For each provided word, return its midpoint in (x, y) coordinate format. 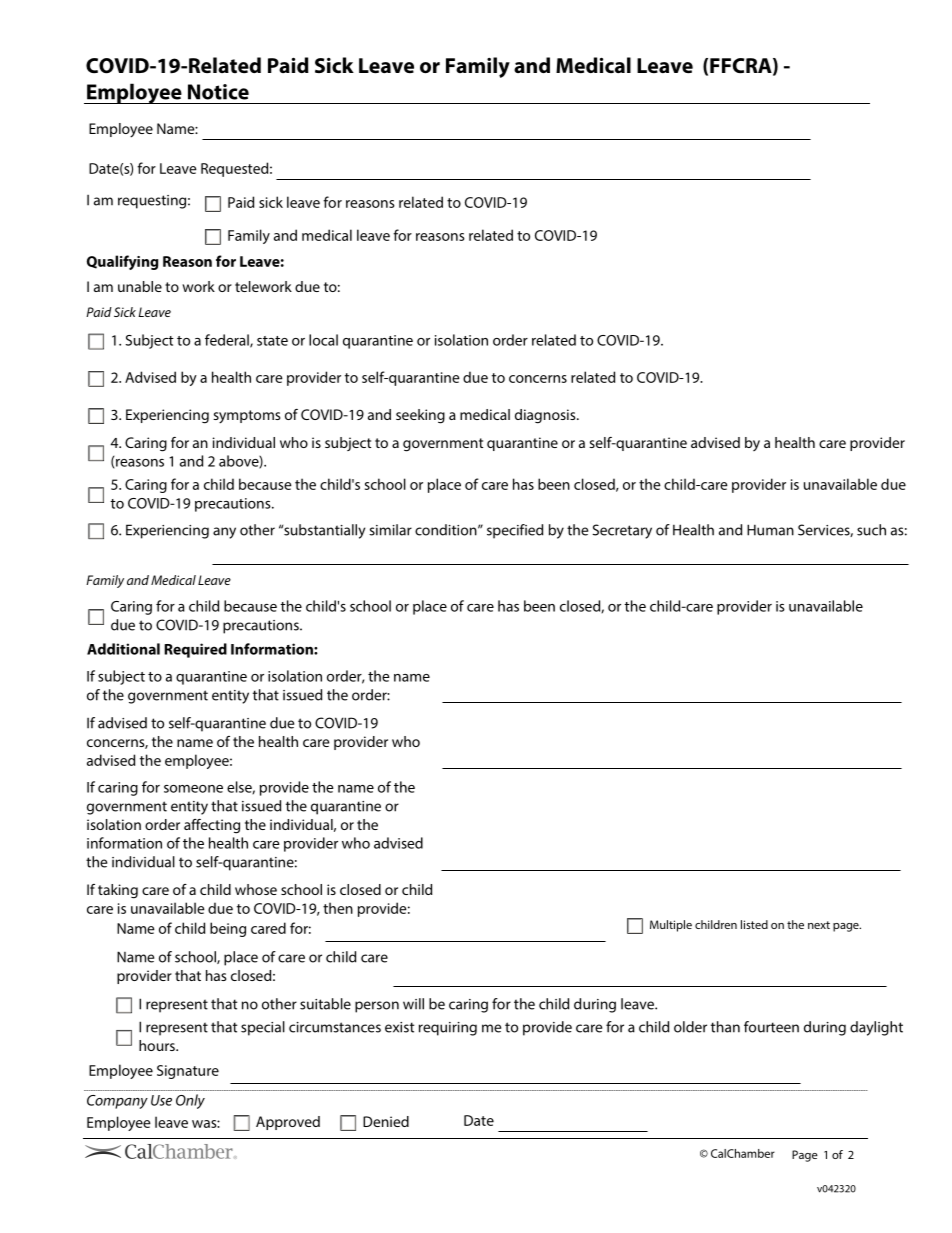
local (323, 340)
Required (195, 650)
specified (515, 531)
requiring (448, 1029)
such (871, 530)
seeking (420, 416)
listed (754, 924)
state (272, 341)
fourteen (771, 1027)
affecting (212, 826)
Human (770, 530)
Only (190, 1101)
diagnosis (546, 416)
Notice (218, 92)
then (338, 908)
